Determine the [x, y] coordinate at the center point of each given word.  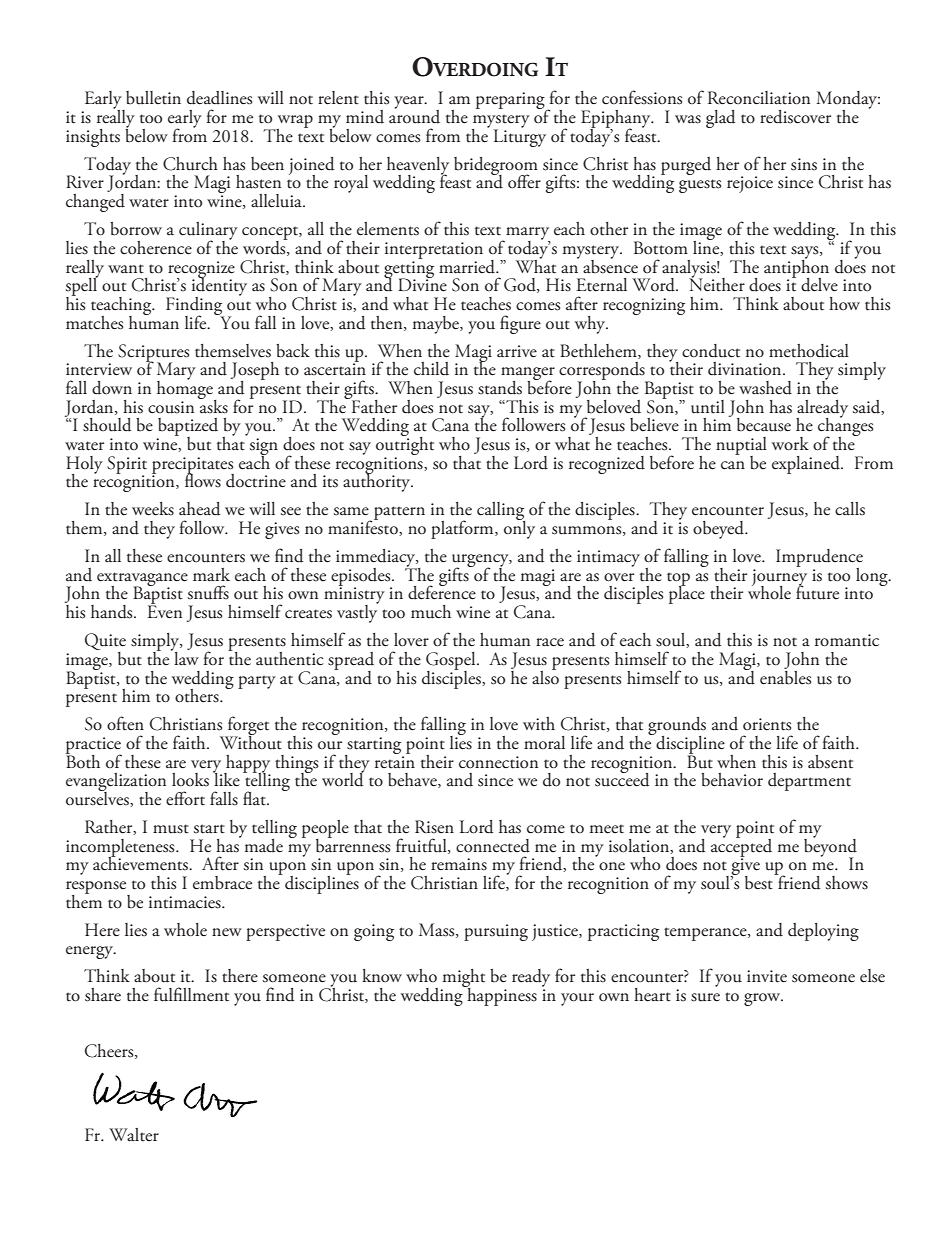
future [817, 592]
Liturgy [520, 137]
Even [164, 611]
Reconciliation [759, 98]
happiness [501, 995]
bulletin [153, 98]
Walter [134, 1135]
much [431, 612]
